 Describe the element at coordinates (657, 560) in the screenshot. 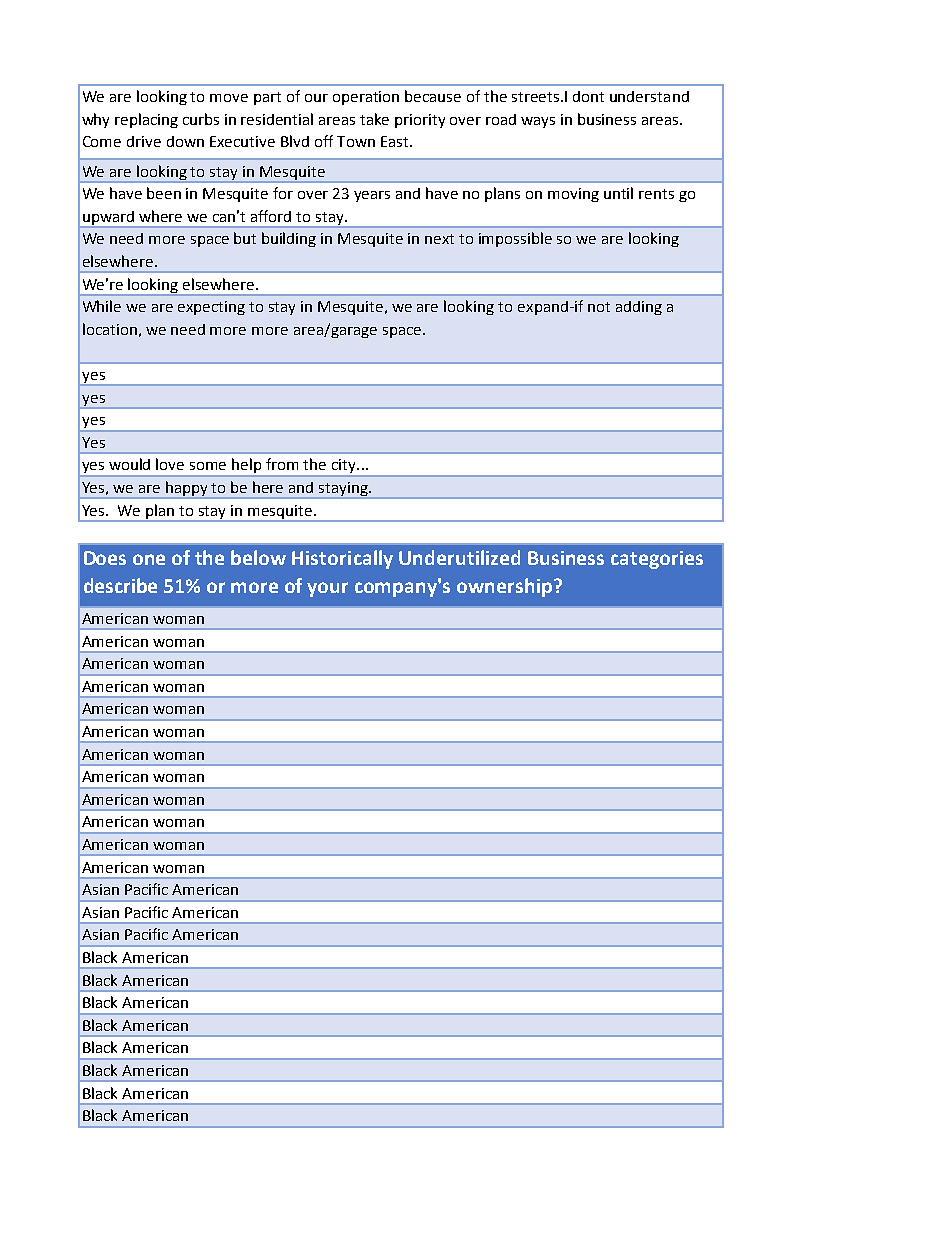

I see `categories` at that location.
